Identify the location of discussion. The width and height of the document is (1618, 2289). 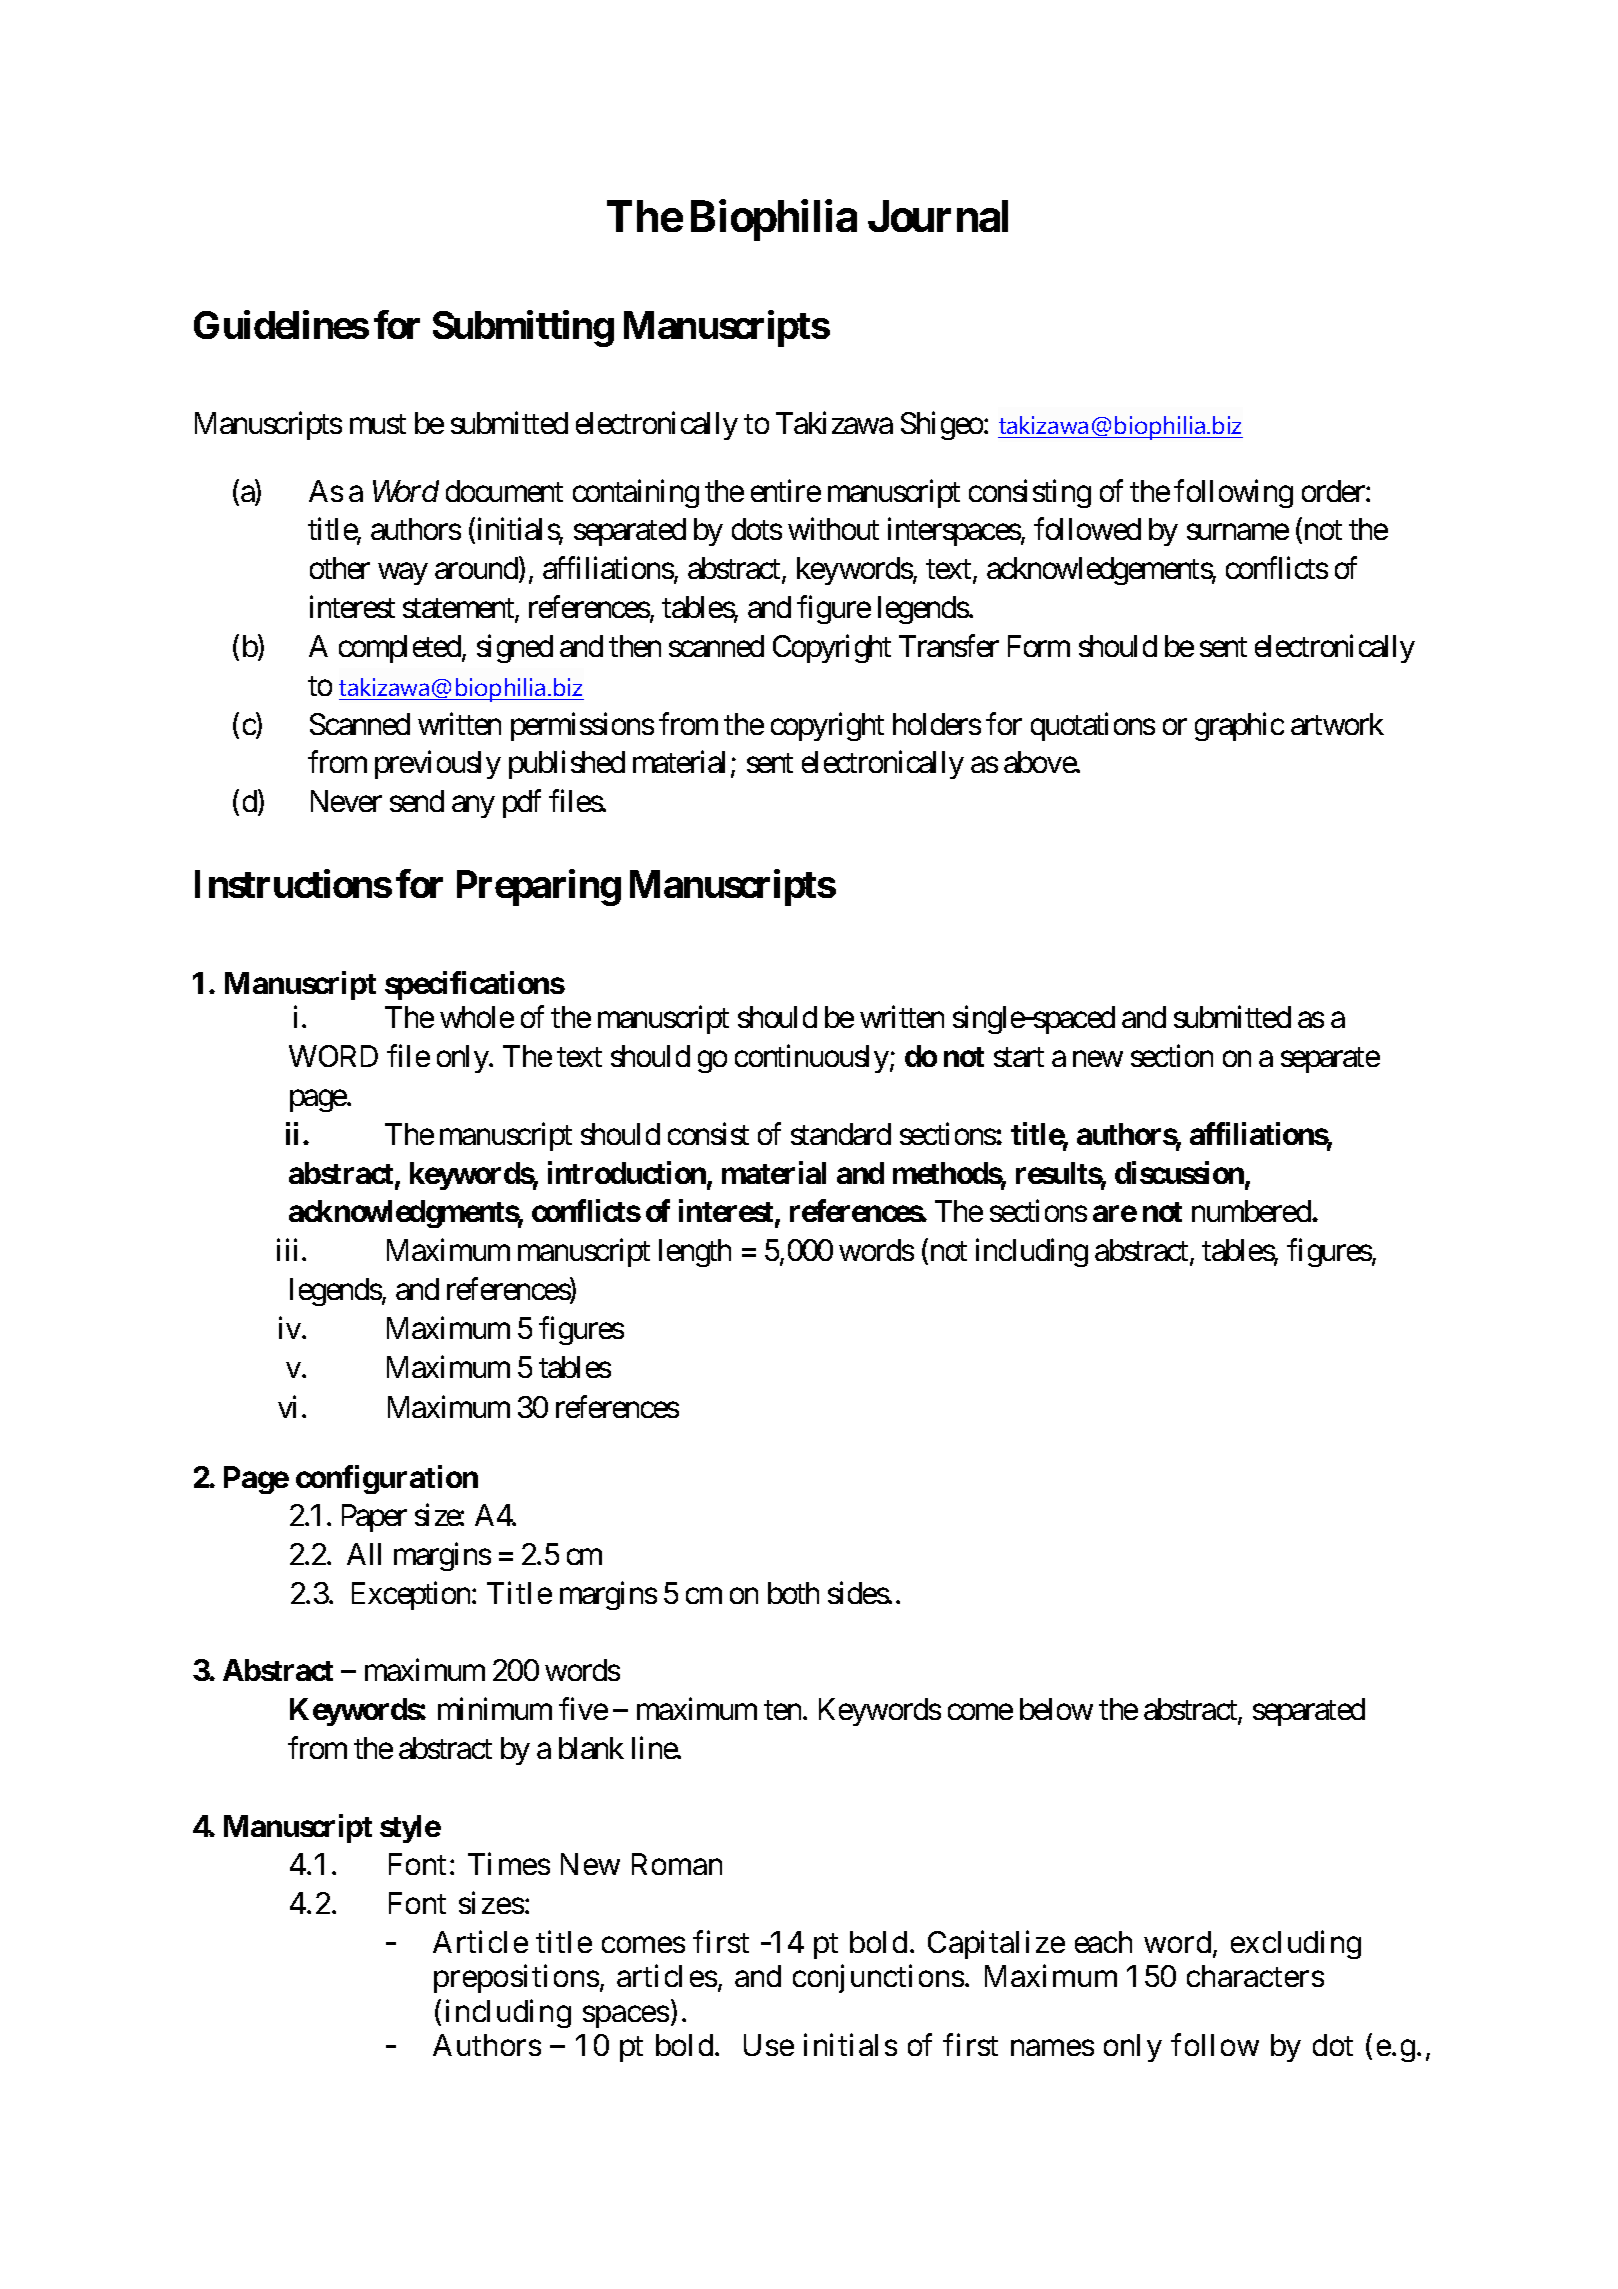
(1180, 1174).
